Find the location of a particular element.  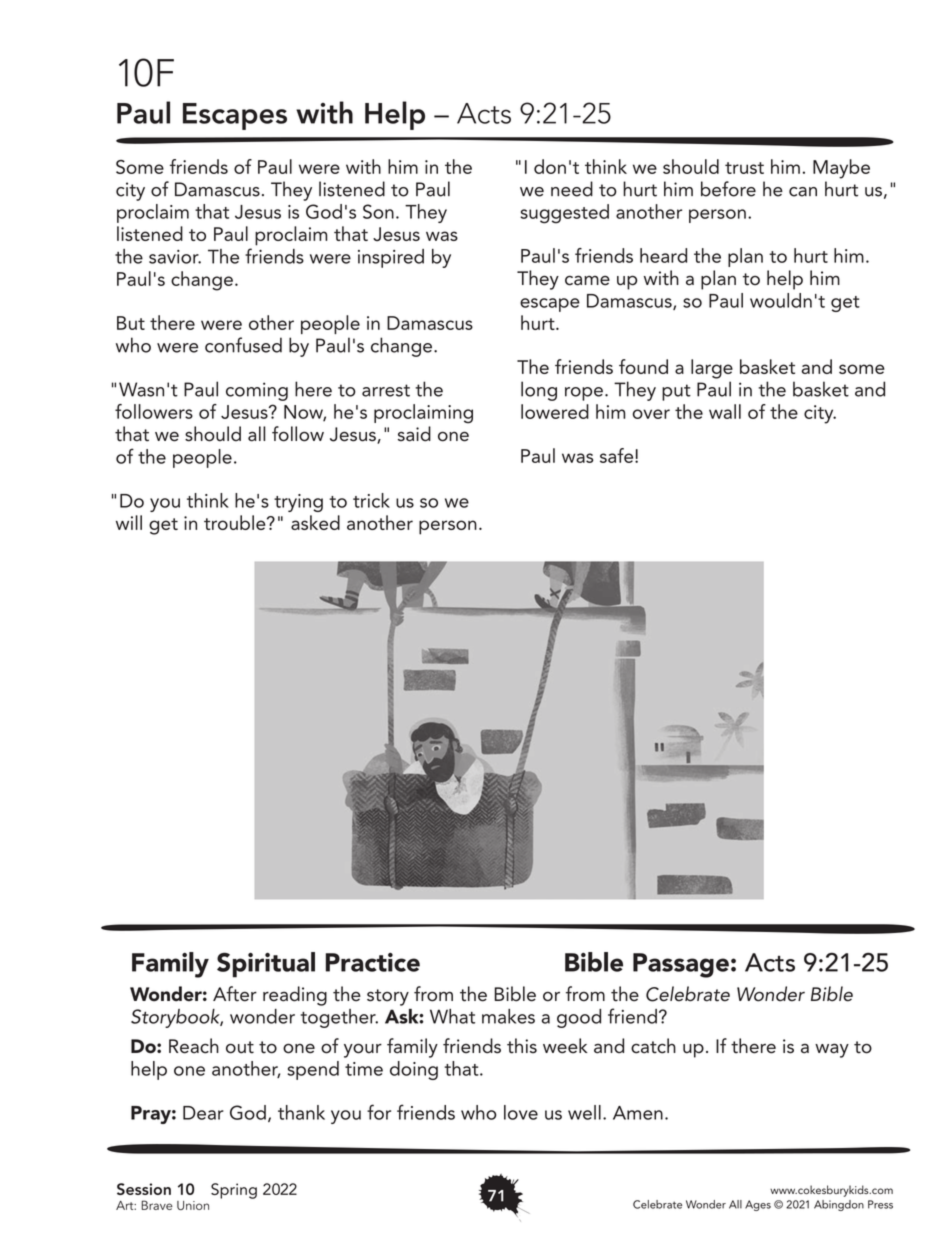

can is located at coordinates (803, 192).
